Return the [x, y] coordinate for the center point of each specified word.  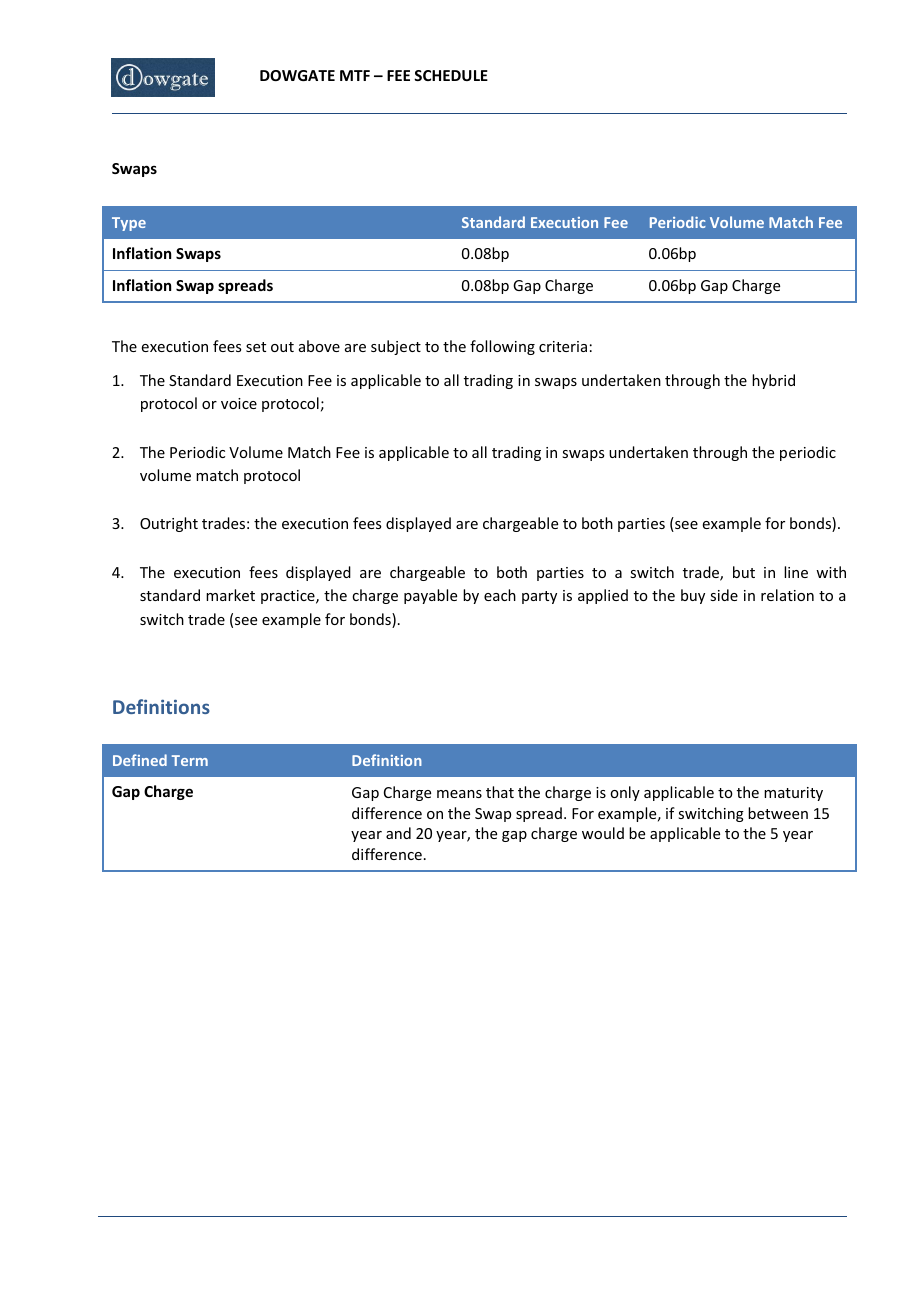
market [230, 595]
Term [190, 760]
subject [396, 347]
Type [129, 224]
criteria [563, 346]
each [500, 595]
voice [239, 403]
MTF [355, 75]
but [744, 572]
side [724, 595]
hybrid [773, 381]
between [778, 813]
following [502, 347]
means [459, 794]
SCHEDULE [451, 75]
